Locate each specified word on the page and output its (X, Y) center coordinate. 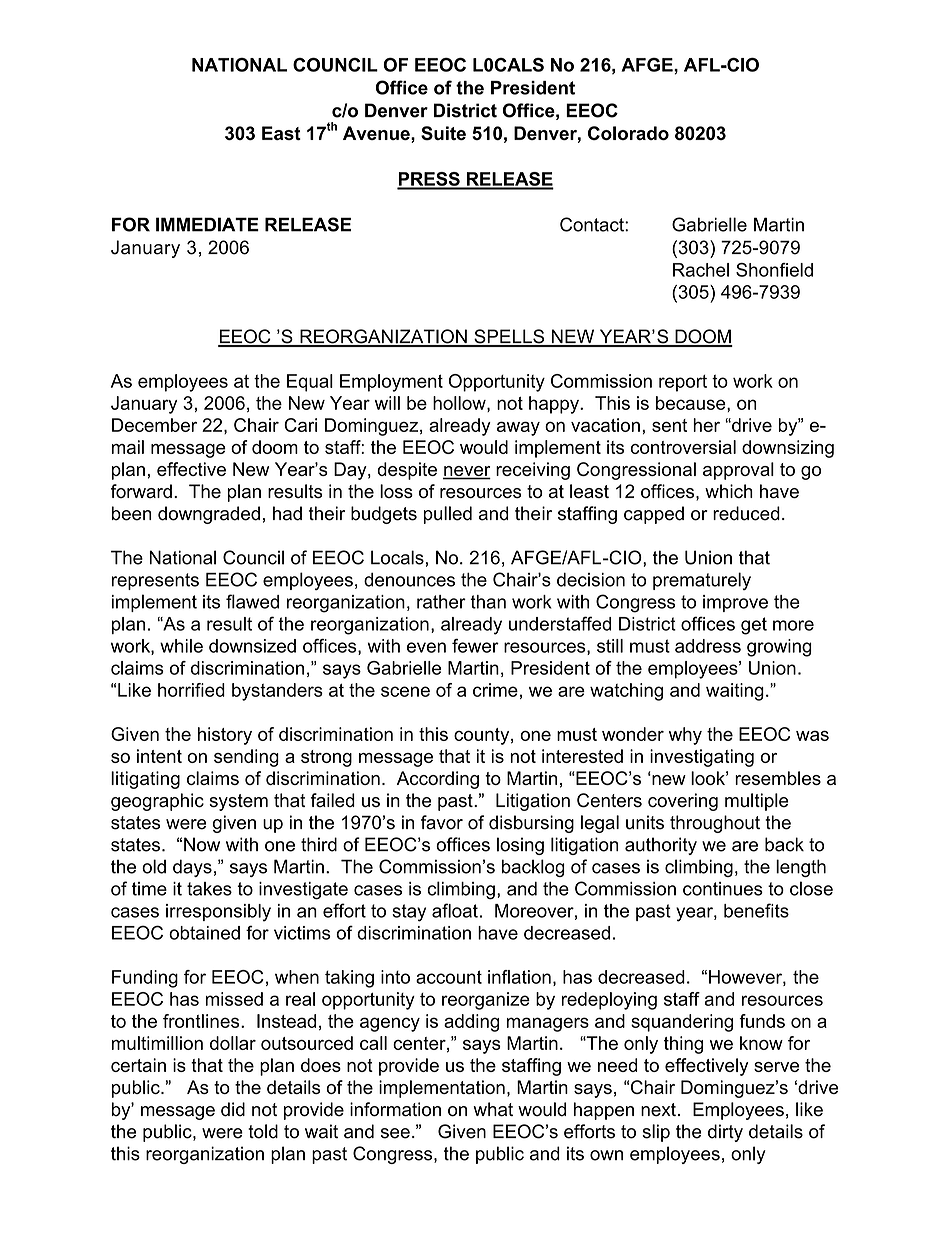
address (708, 646)
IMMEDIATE (207, 224)
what (493, 1109)
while (181, 646)
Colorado (628, 133)
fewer (475, 646)
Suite (443, 133)
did (233, 1109)
